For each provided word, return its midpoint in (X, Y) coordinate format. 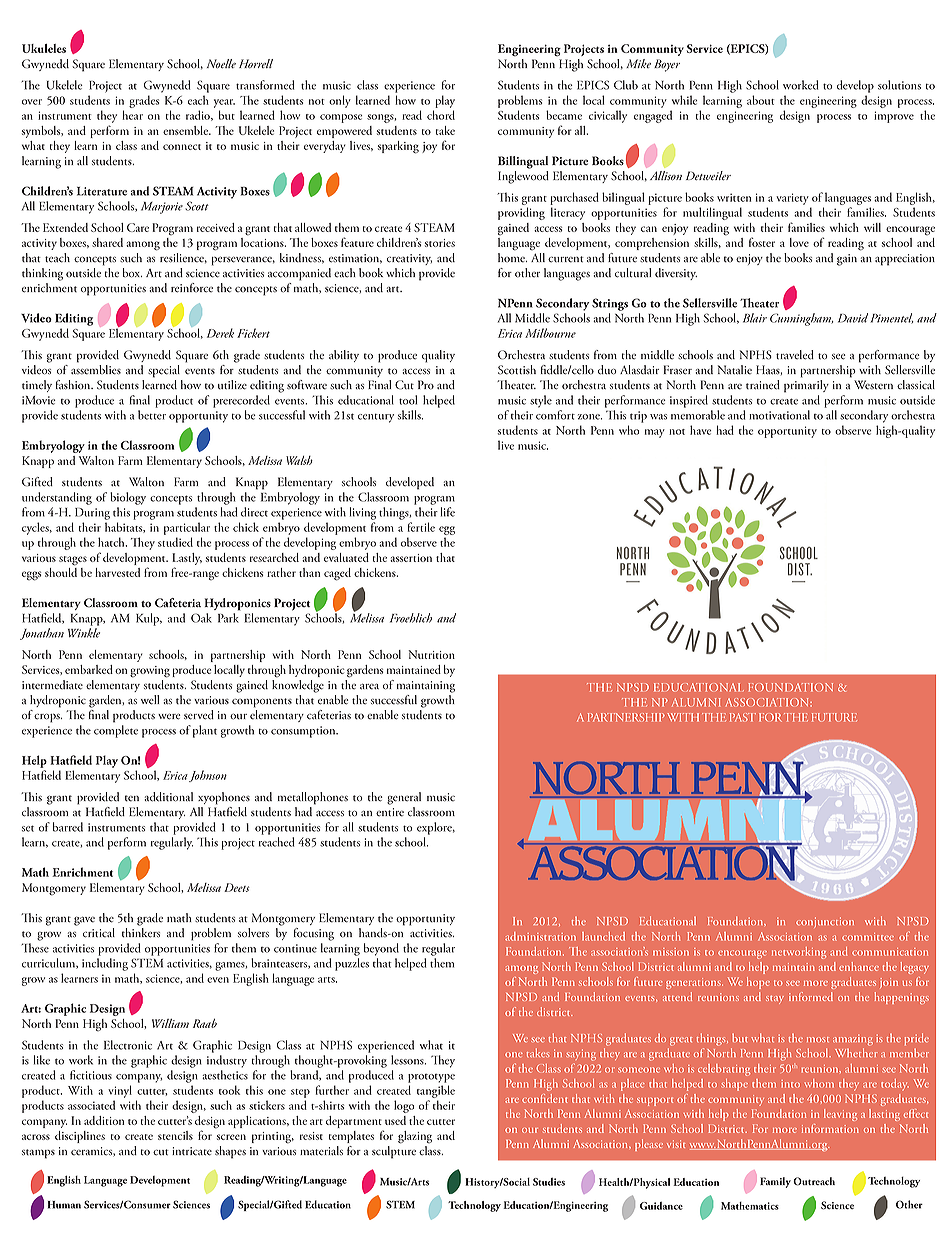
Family (775, 1182)
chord (441, 115)
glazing (415, 1137)
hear (132, 115)
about (760, 100)
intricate (192, 1151)
